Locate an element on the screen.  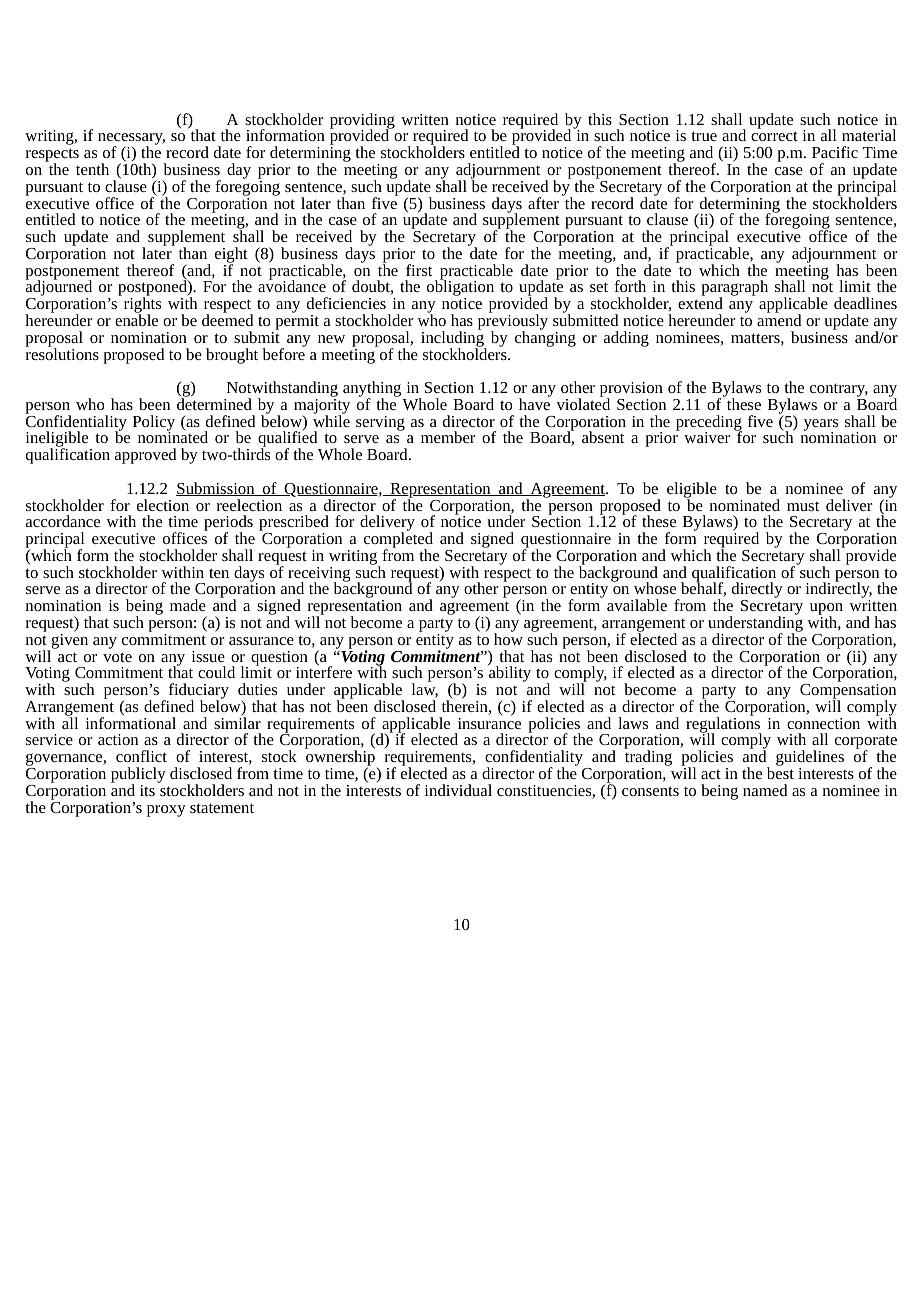
providing is located at coordinates (362, 122).
